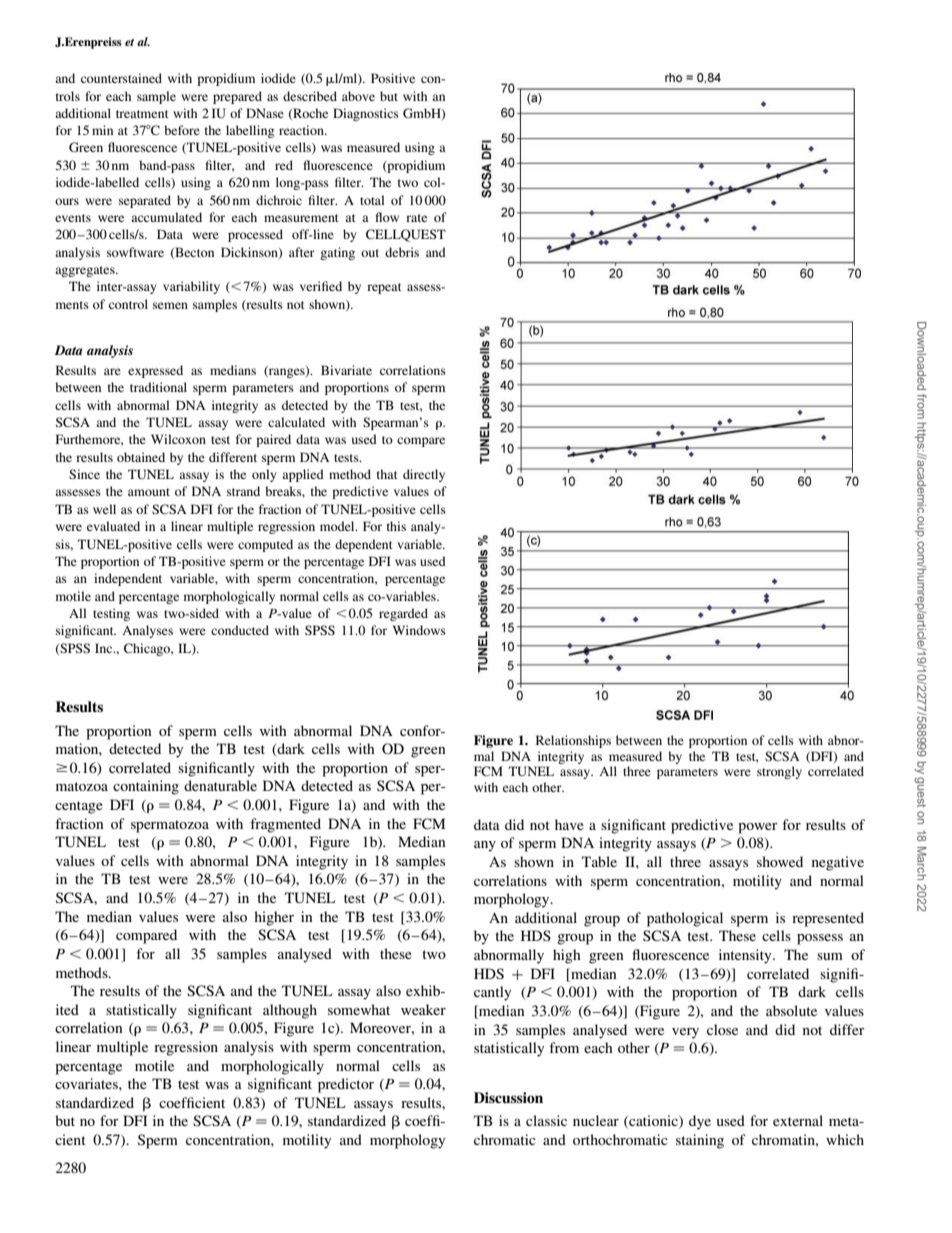 Image resolution: width=952 pixels, height=1233 pixels. What do you see at coordinates (387, 217) in the screenshot?
I see `flow` at bounding box center [387, 217].
